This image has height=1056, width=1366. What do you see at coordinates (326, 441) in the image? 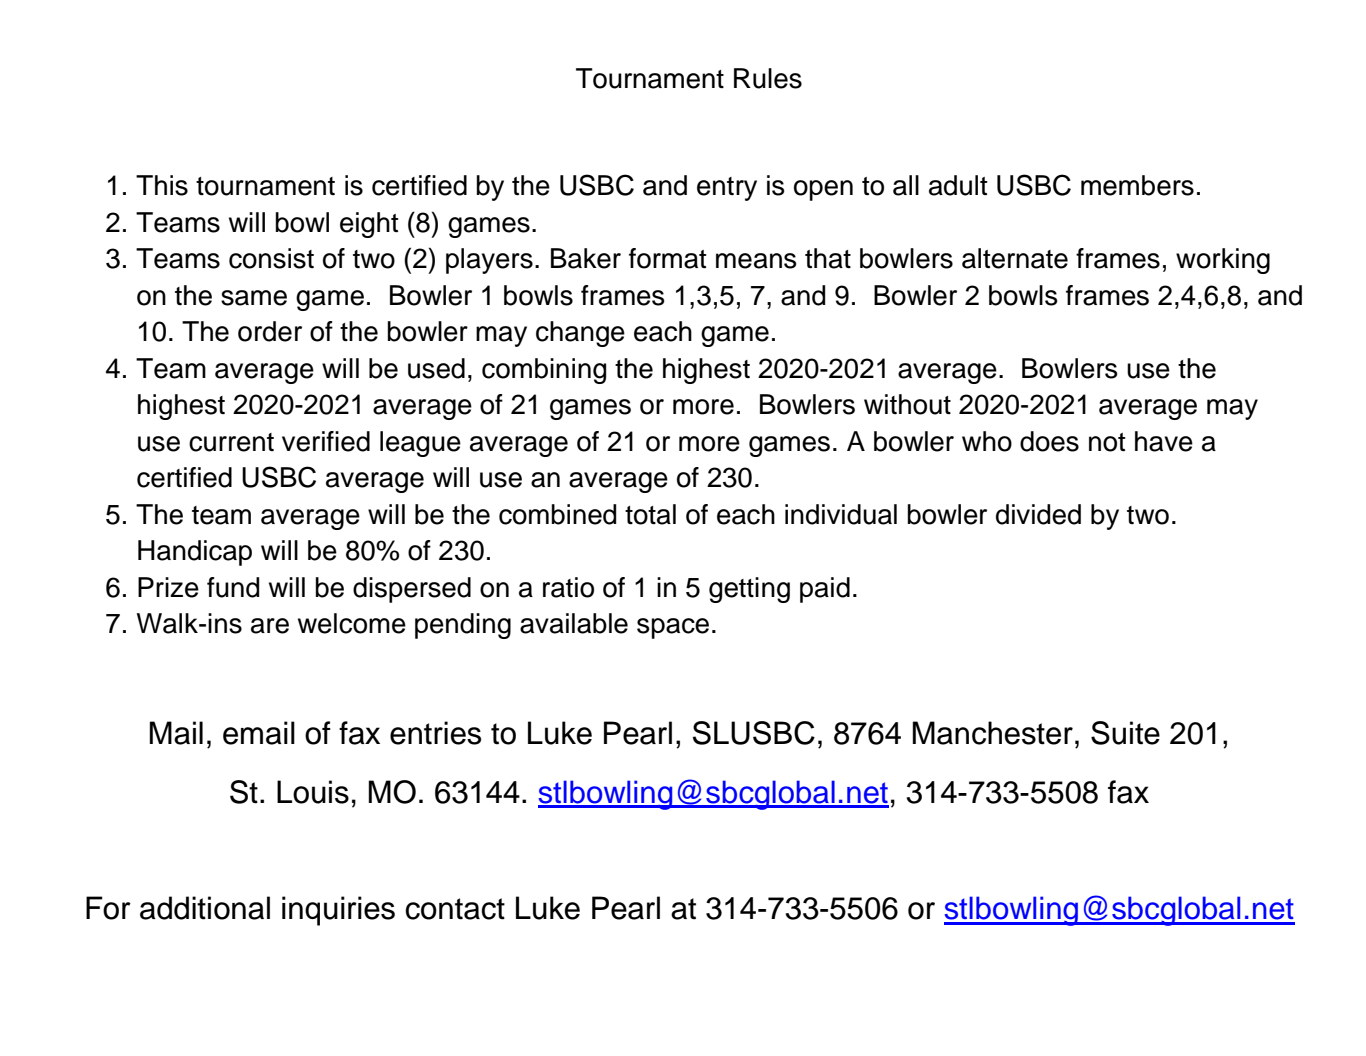
I see `verified` at bounding box center [326, 441].
